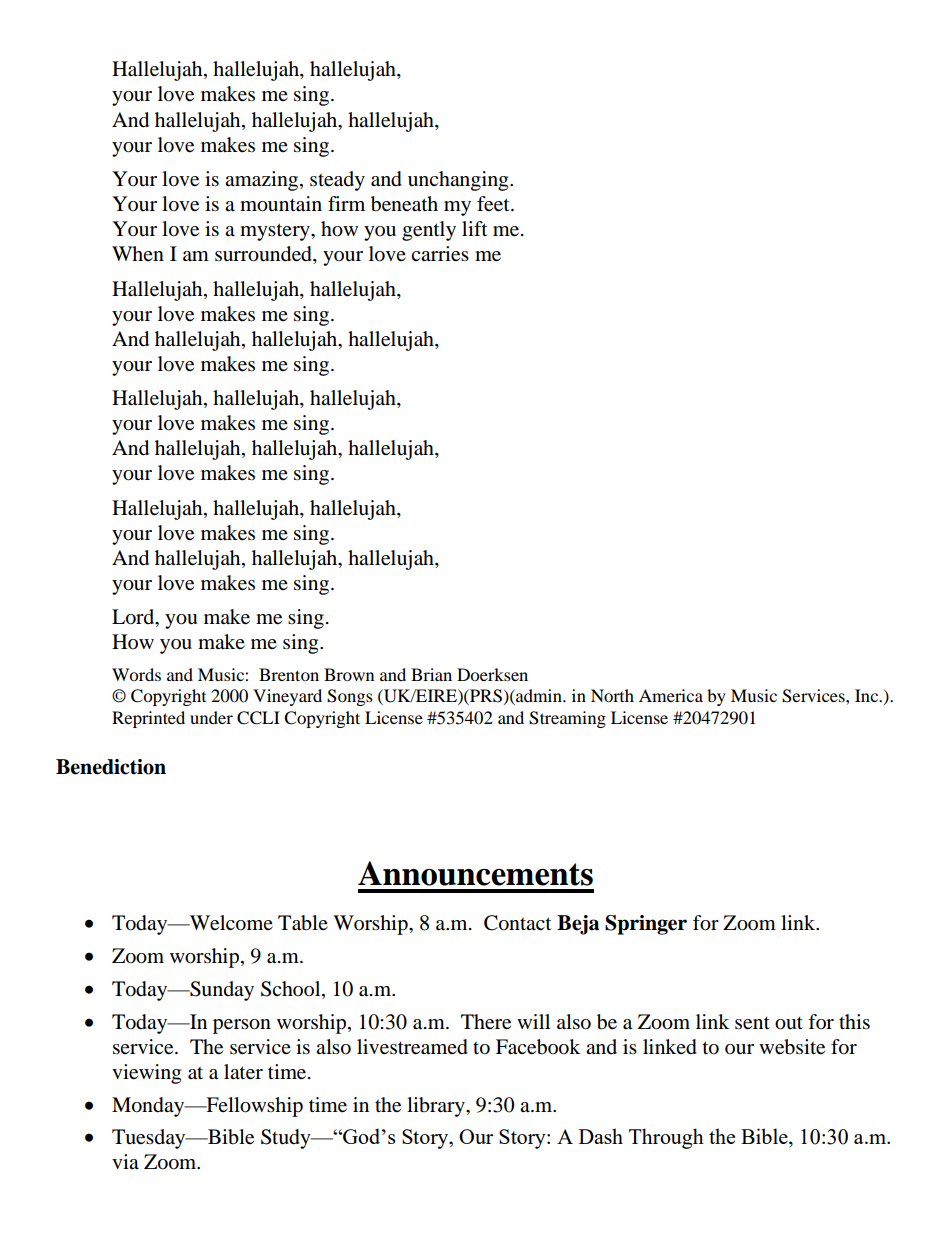  I want to click on When, so click(138, 253).
